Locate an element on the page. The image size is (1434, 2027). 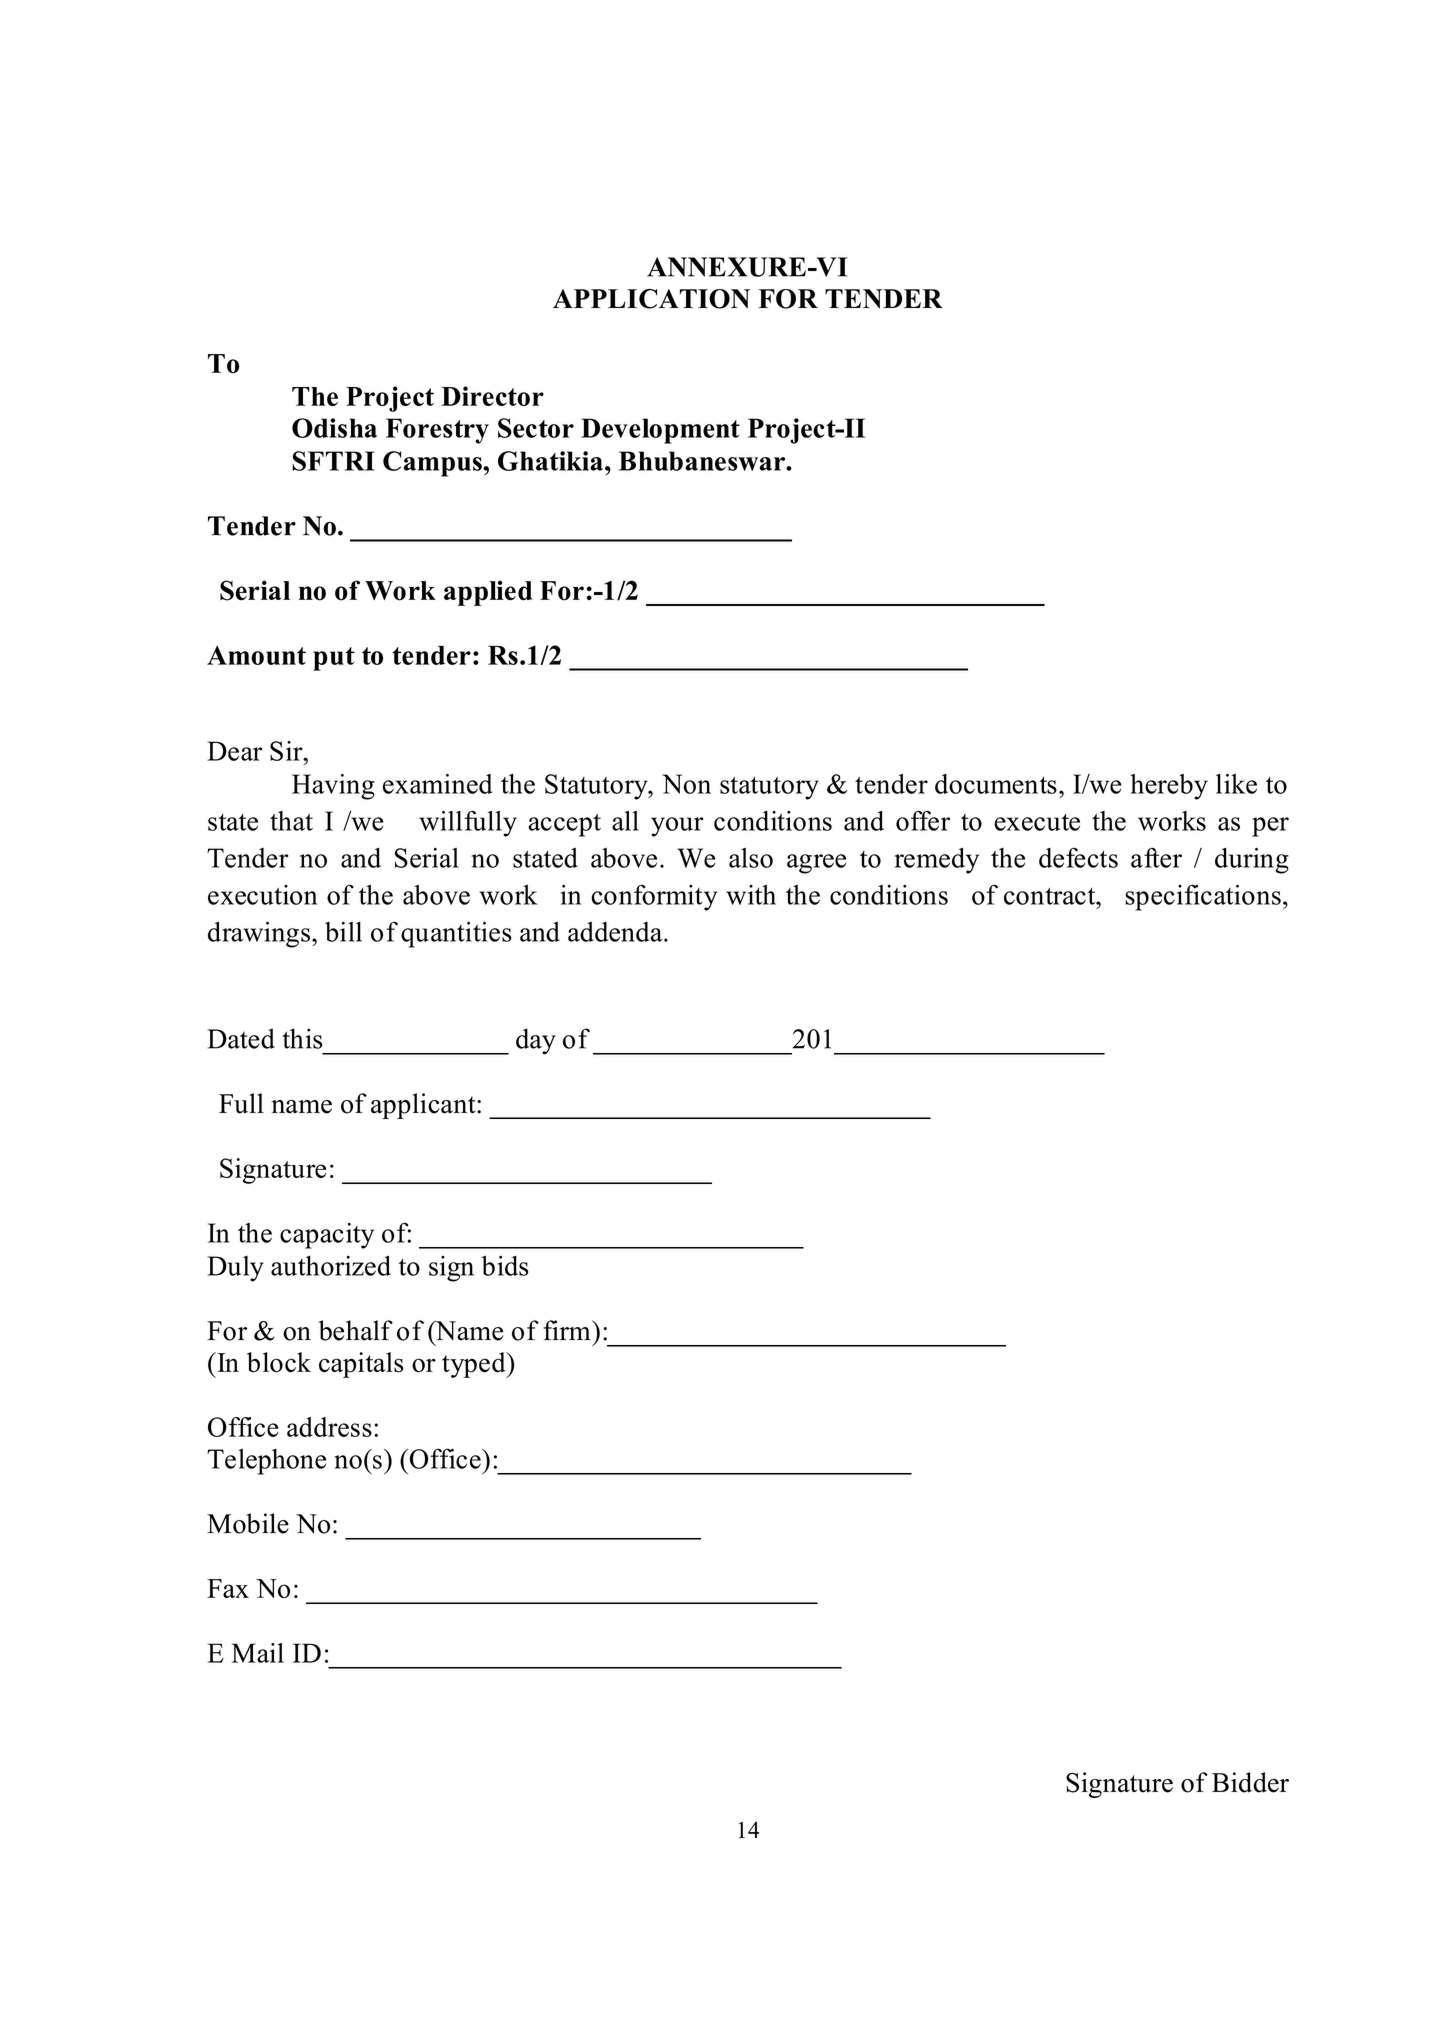
put is located at coordinates (334, 659).
